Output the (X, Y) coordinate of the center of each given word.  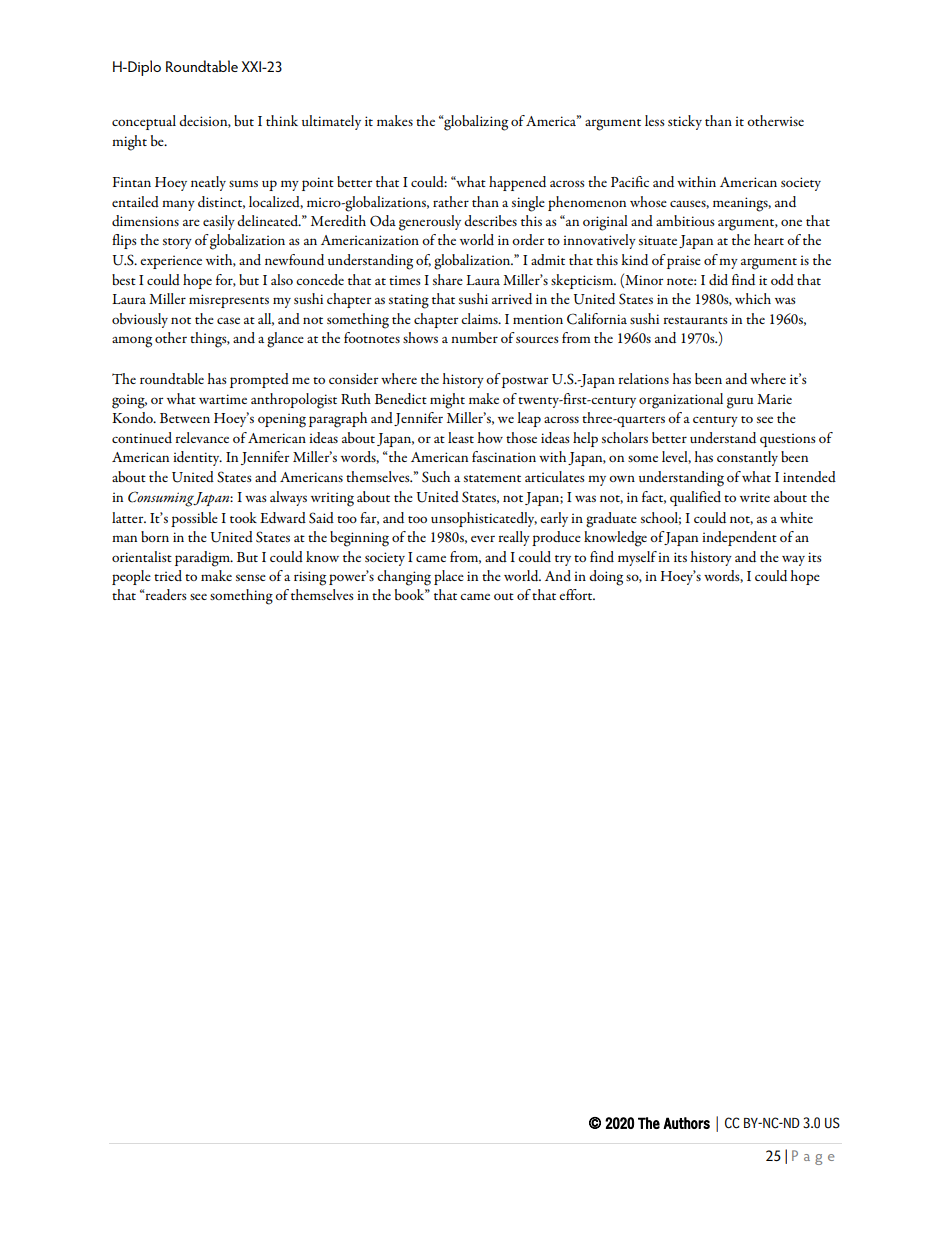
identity (197, 458)
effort (577, 594)
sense (251, 577)
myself (637, 558)
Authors (686, 1123)
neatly (208, 183)
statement (492, 478)
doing (606, 578)
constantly (747, 458)
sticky (685, 122)
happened (517, 183)
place (449, 577)
